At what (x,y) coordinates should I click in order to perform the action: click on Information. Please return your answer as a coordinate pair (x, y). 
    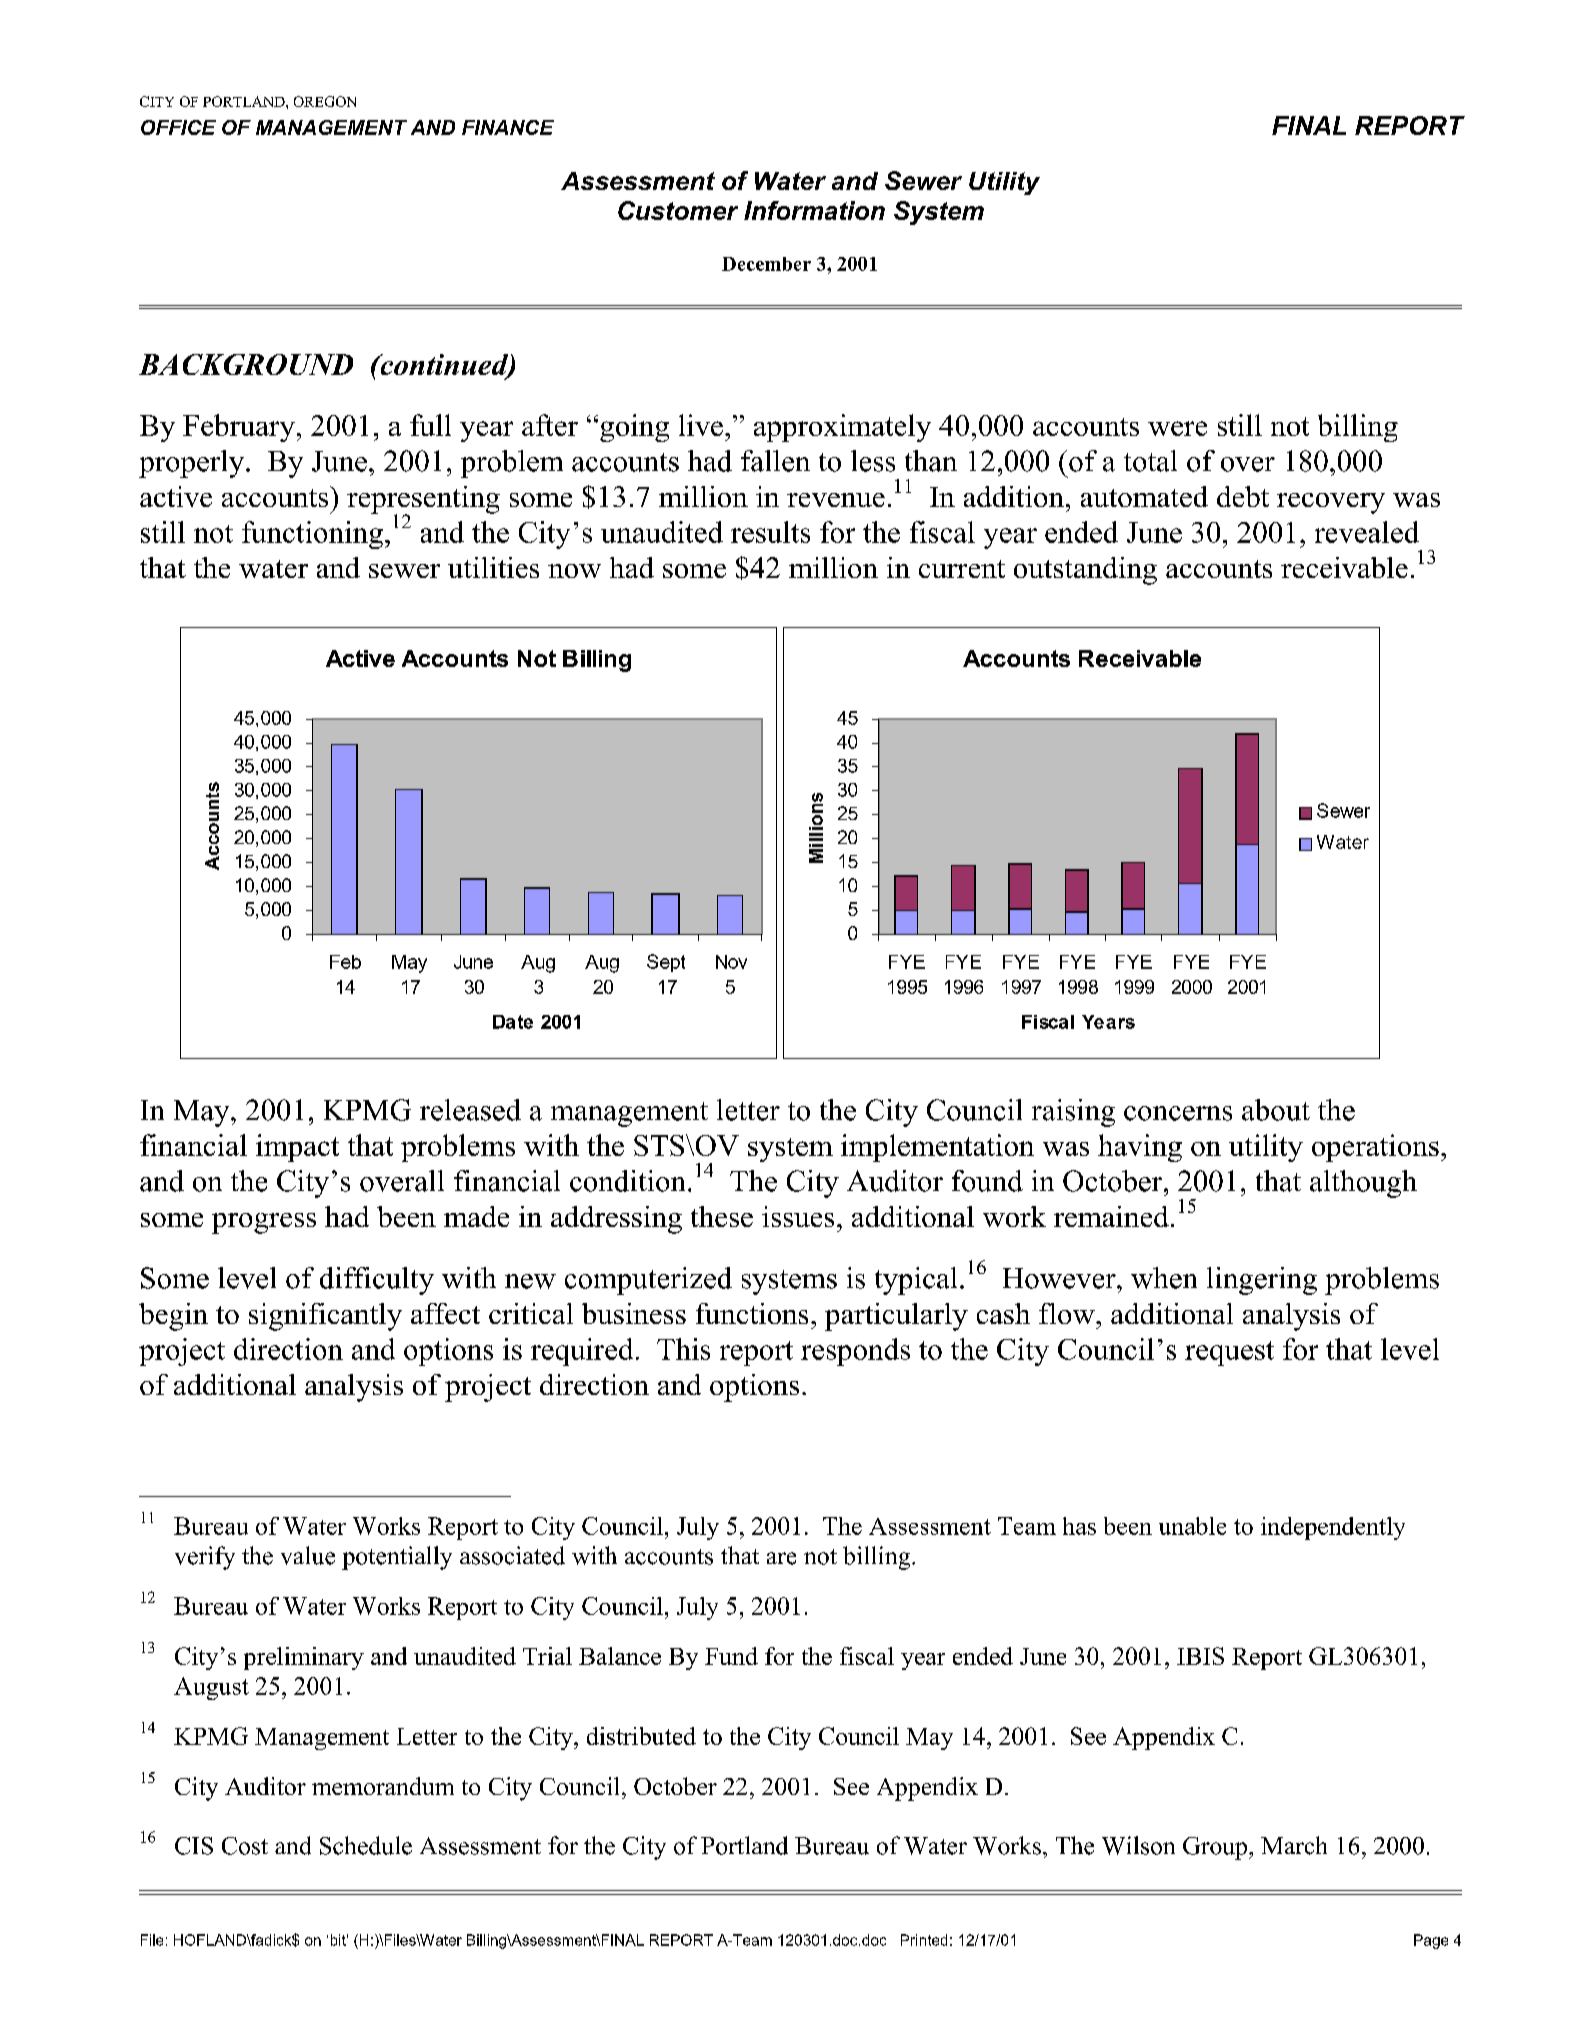
    Looking at the image, I should click on (814, 210).
